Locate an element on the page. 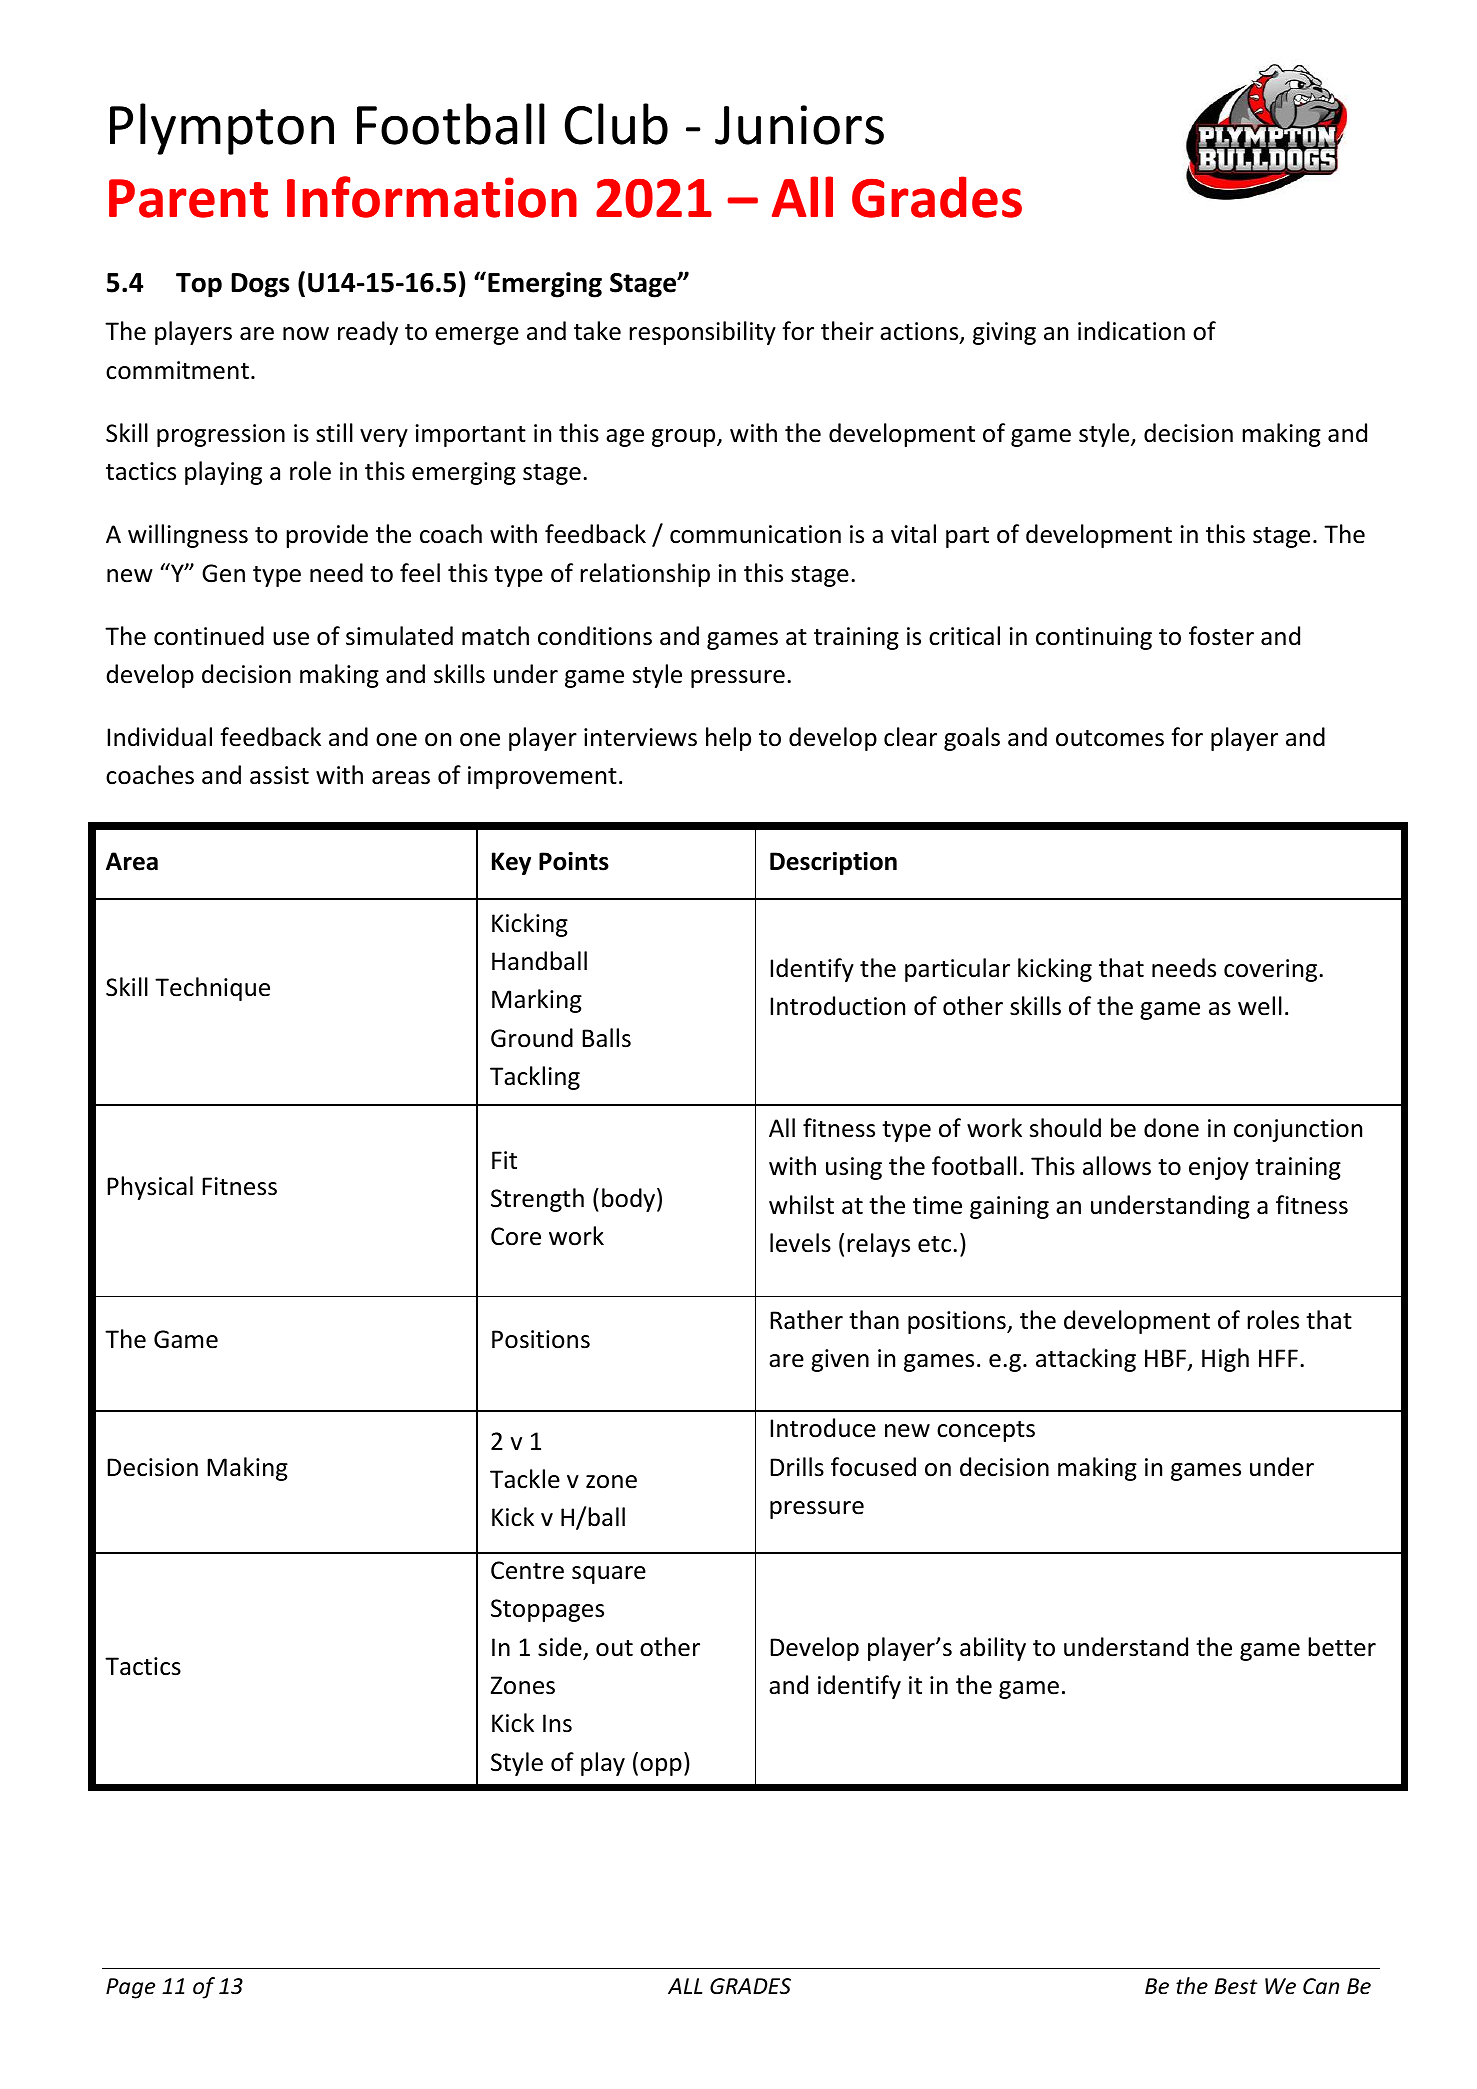 Image resolution: width=1477 pixels, height=2089 pixels. communication is located at coordinates (755, 534).
